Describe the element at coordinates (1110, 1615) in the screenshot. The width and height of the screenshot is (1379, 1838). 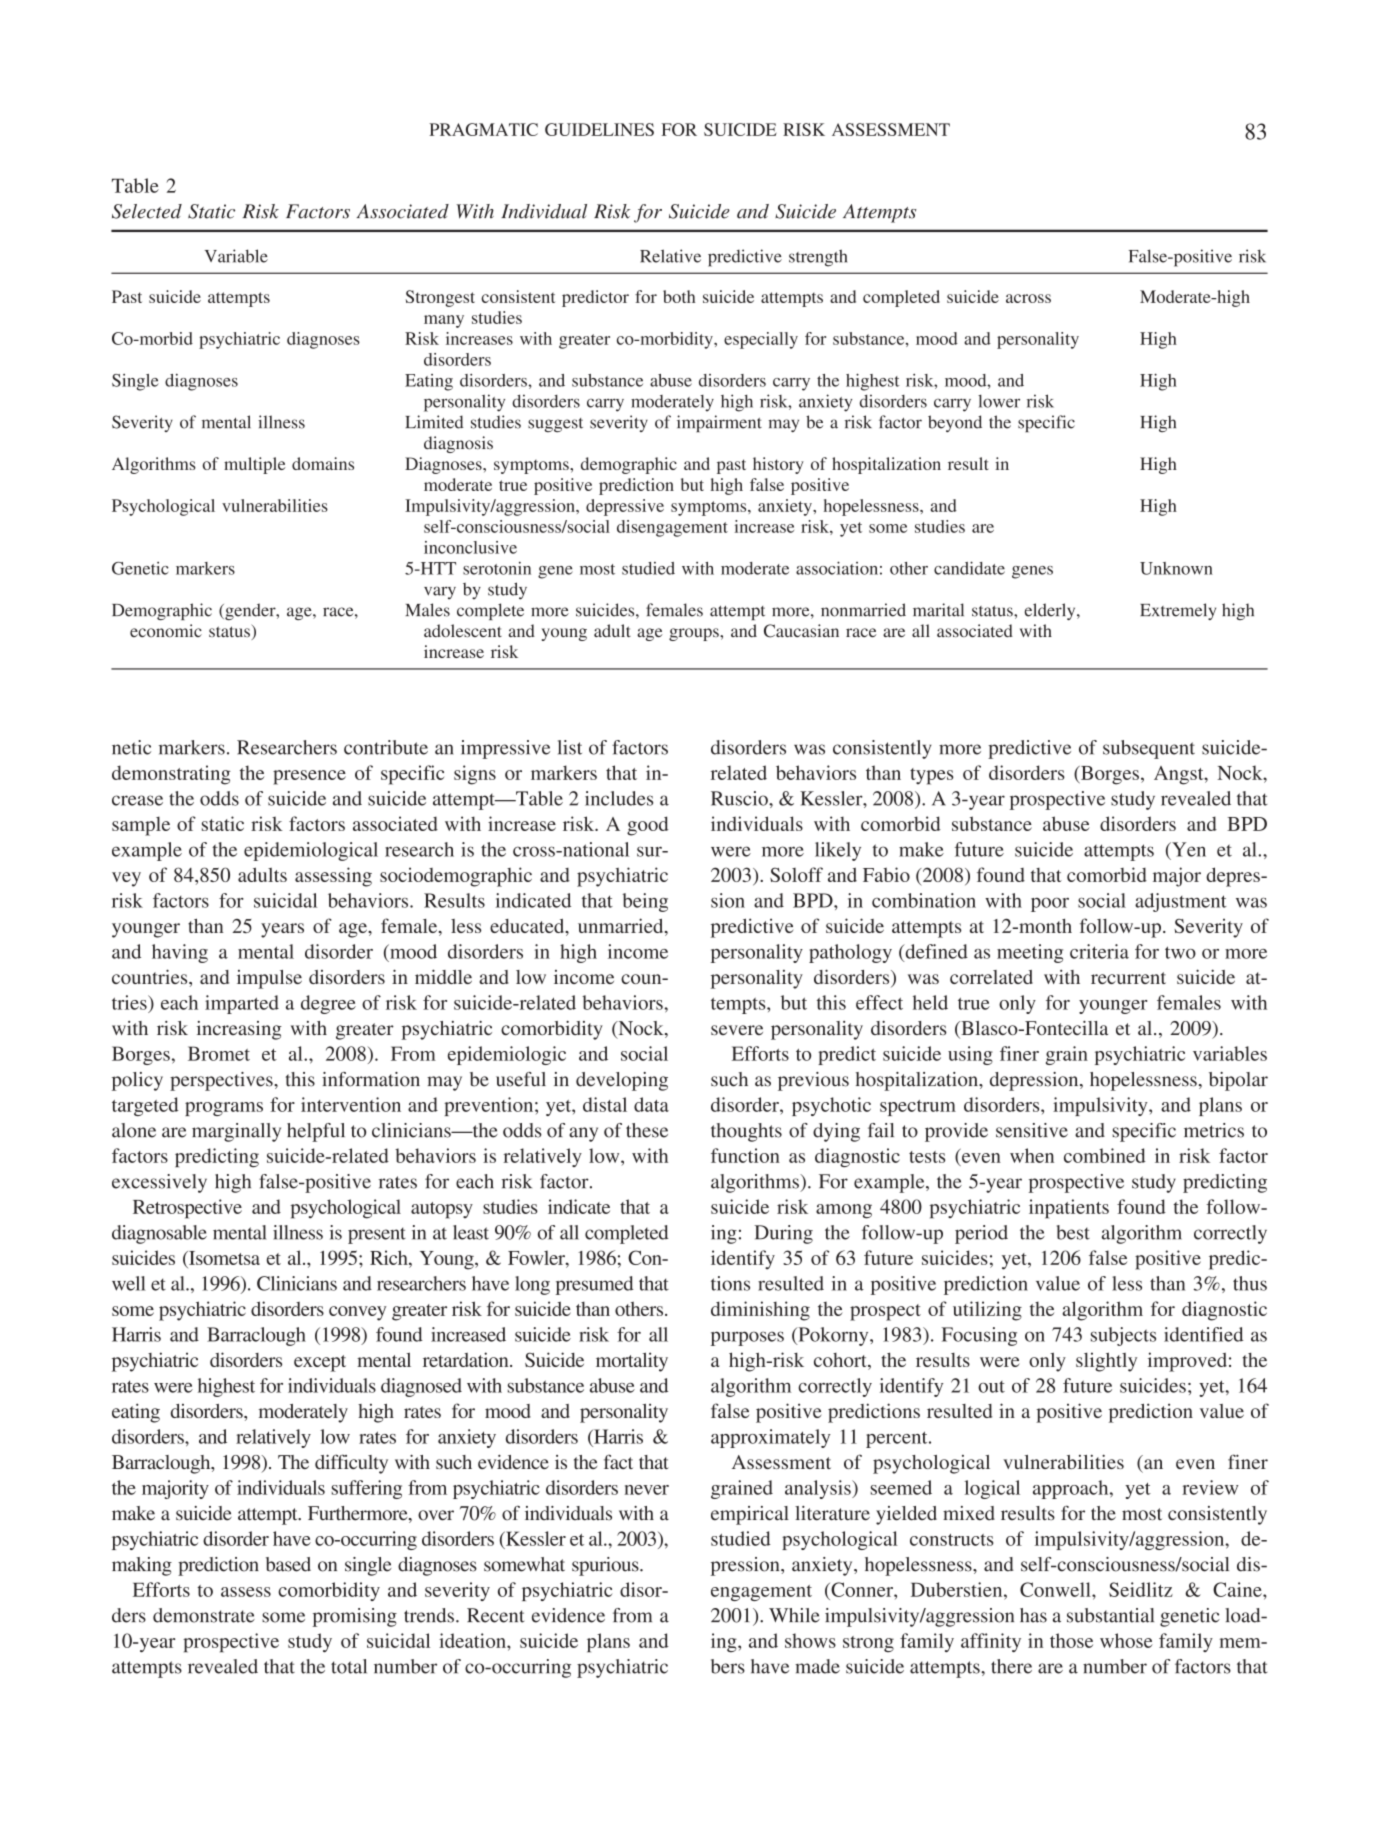
I see `substantial` at that location.
